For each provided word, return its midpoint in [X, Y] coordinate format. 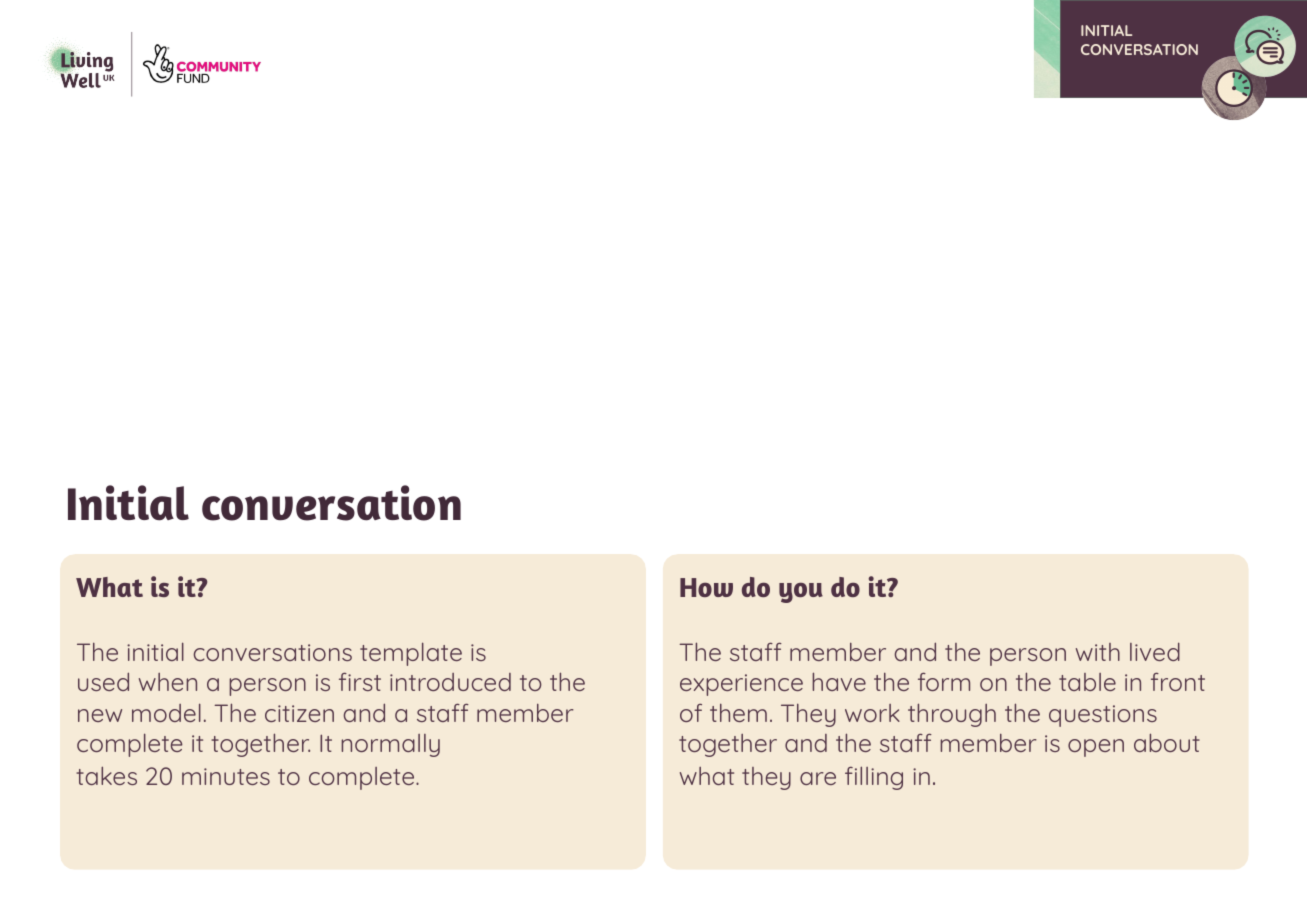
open [1096, 748]
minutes [226, 776]
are [818, 778]
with [1098, 652]
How [706, 587]
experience [741, 685]
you [801, 592]
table [1087, 682]
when [168, 682]
